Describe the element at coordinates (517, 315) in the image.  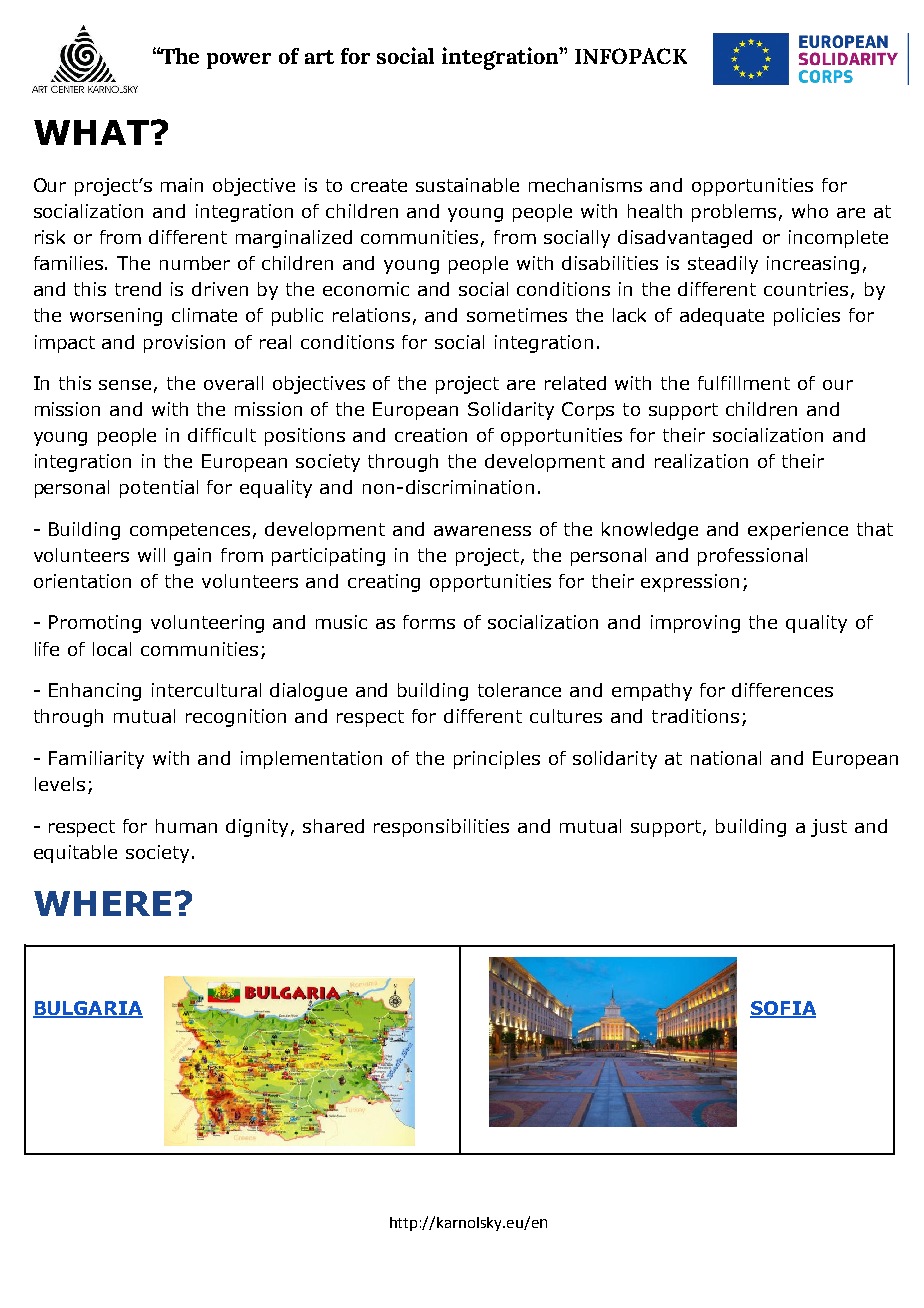
I see `sometimes` at that location.
